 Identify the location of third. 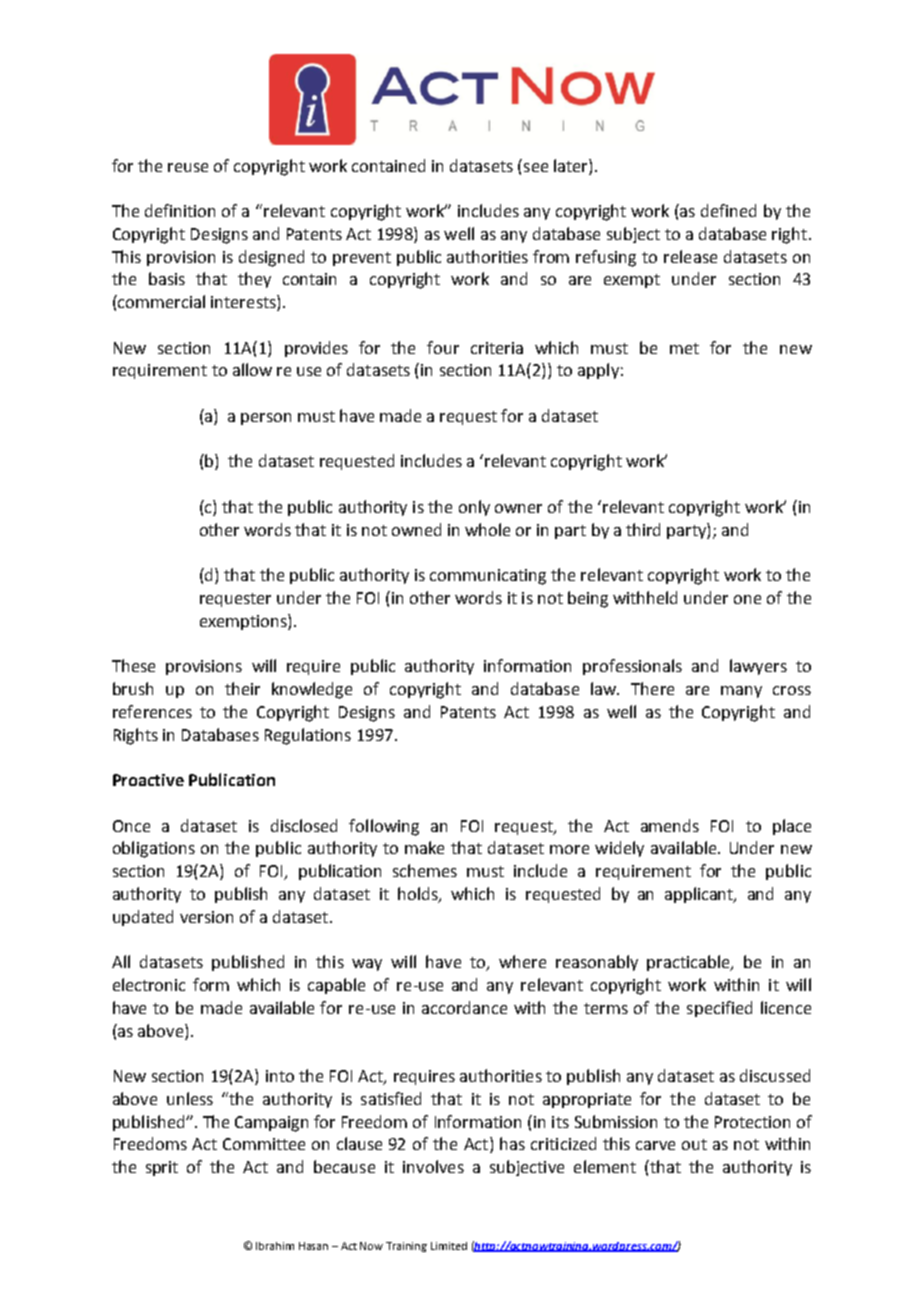
(643, 529).
